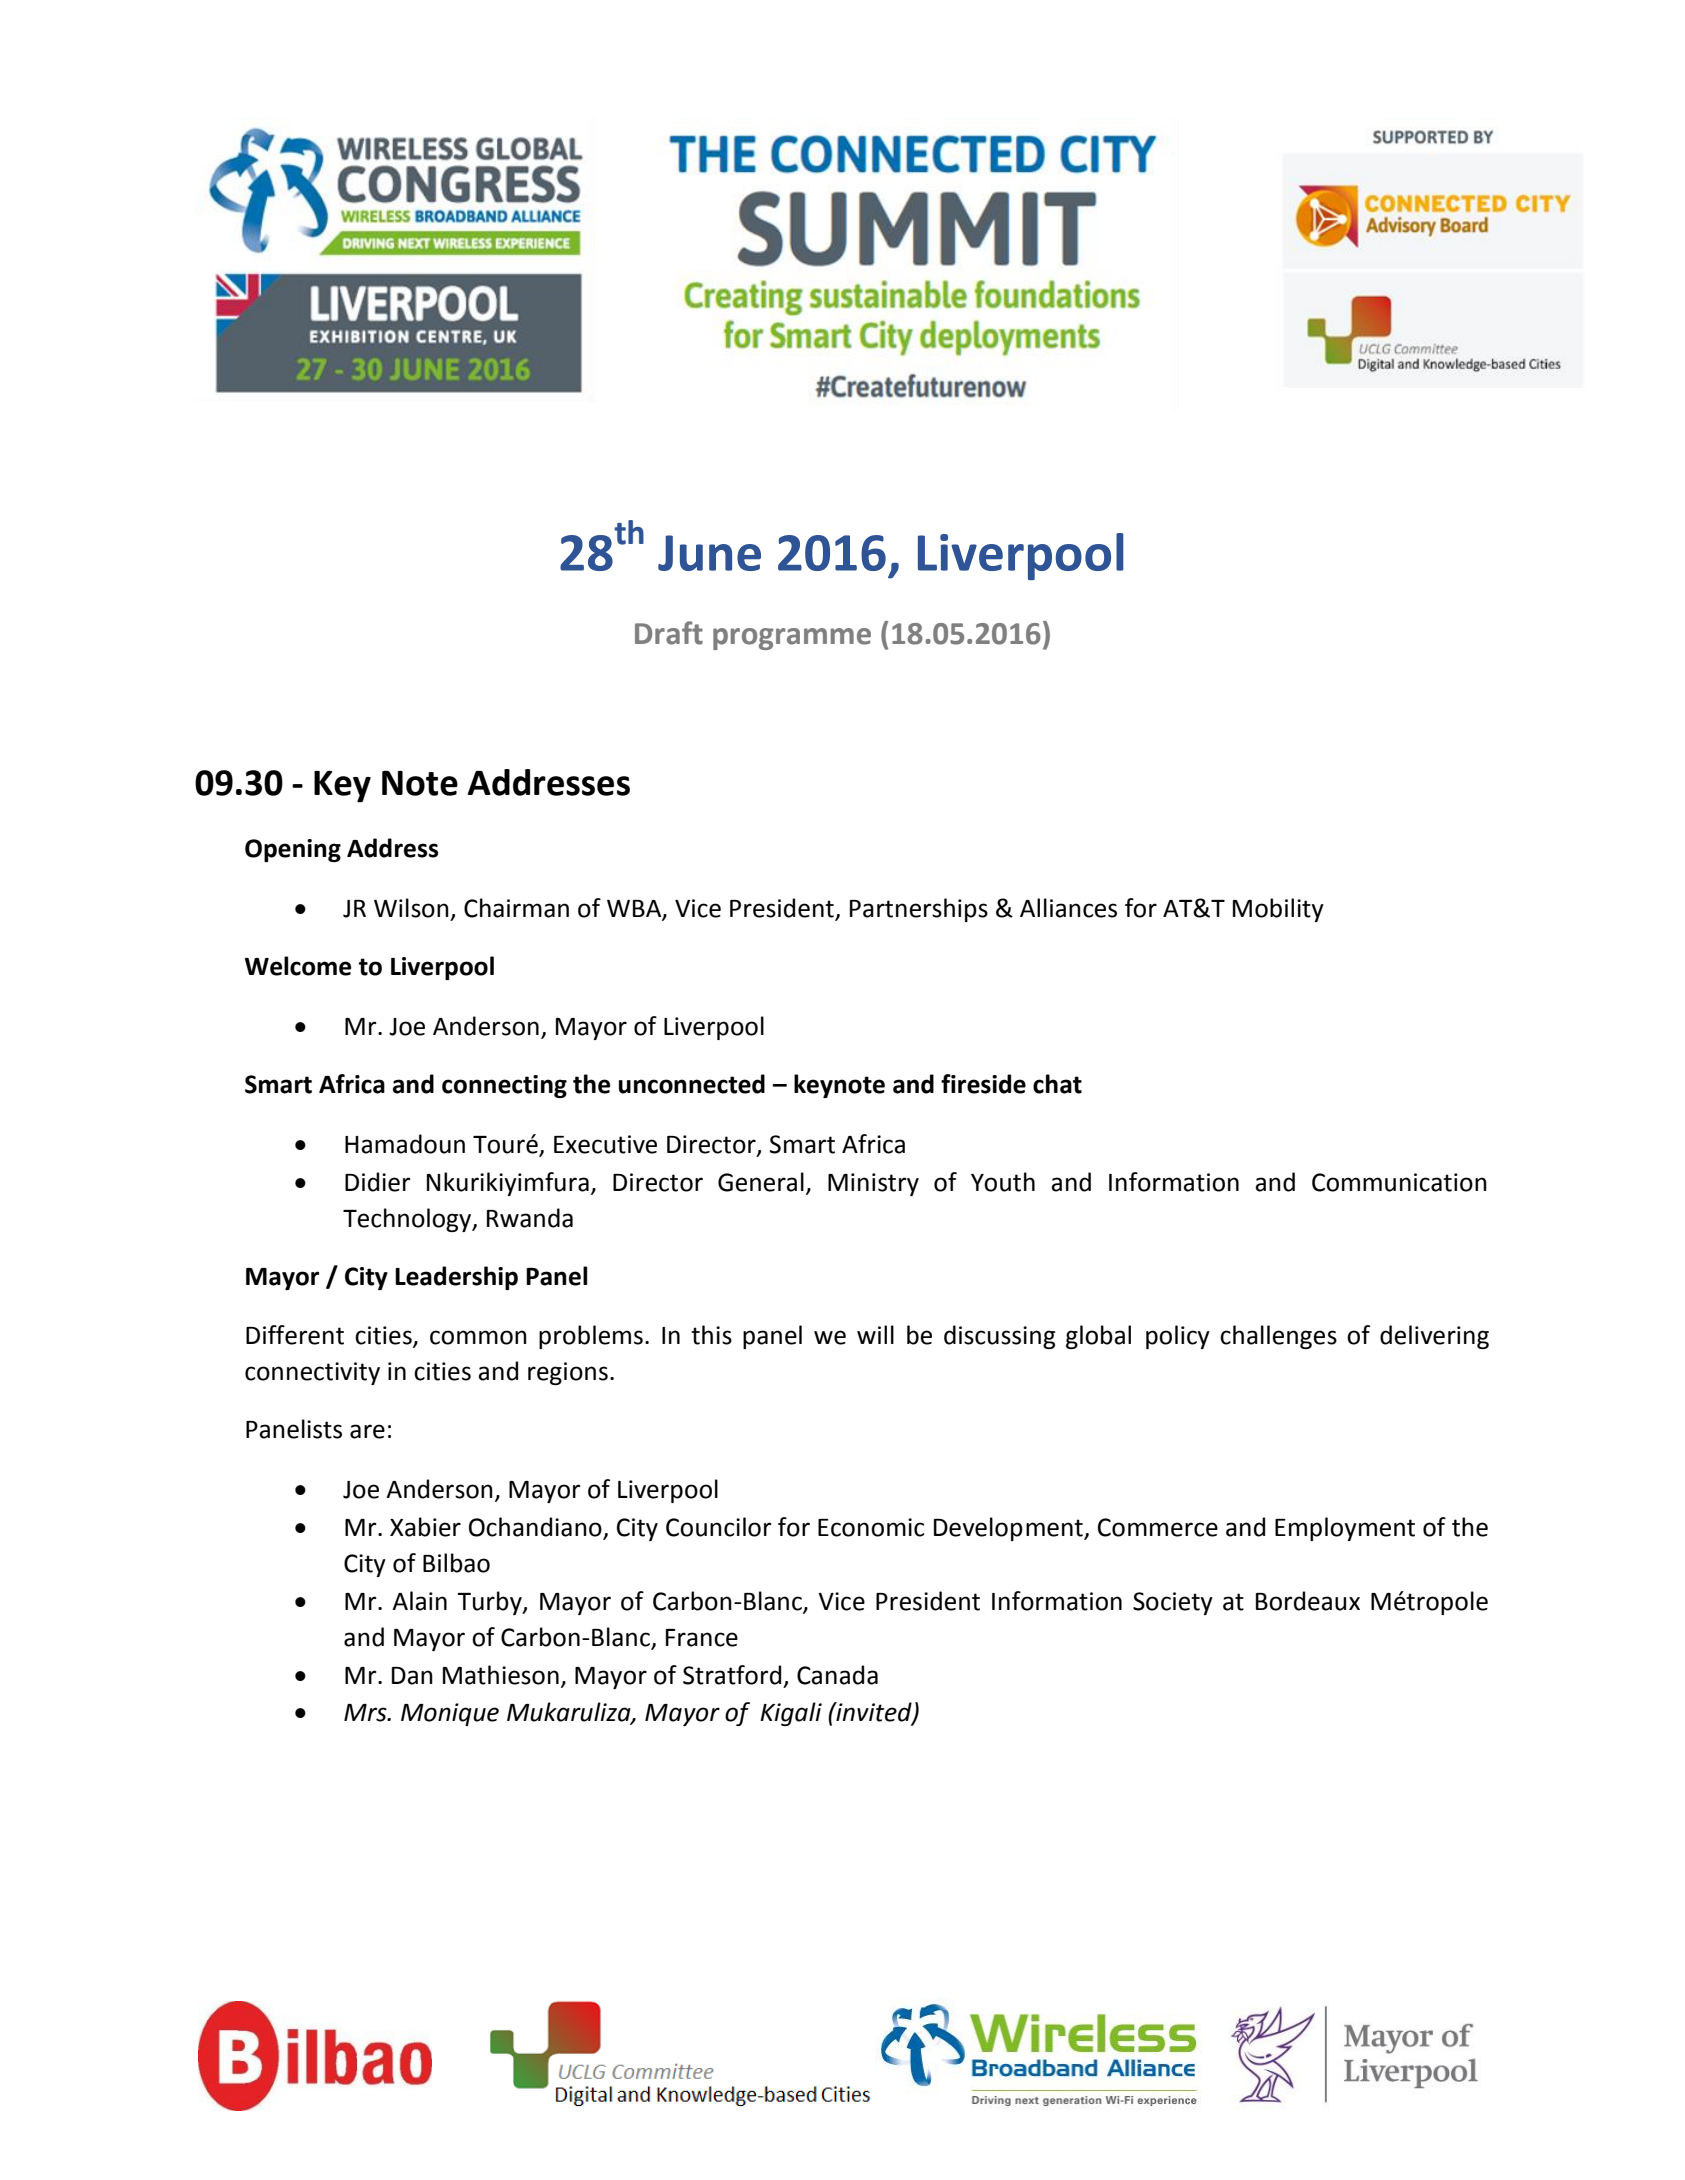 Image resolution: width=1685 pixels, height=2180 pixels. Describe the element at coordinates (1278, 910) in the document. I see `Mobility` at that location.
